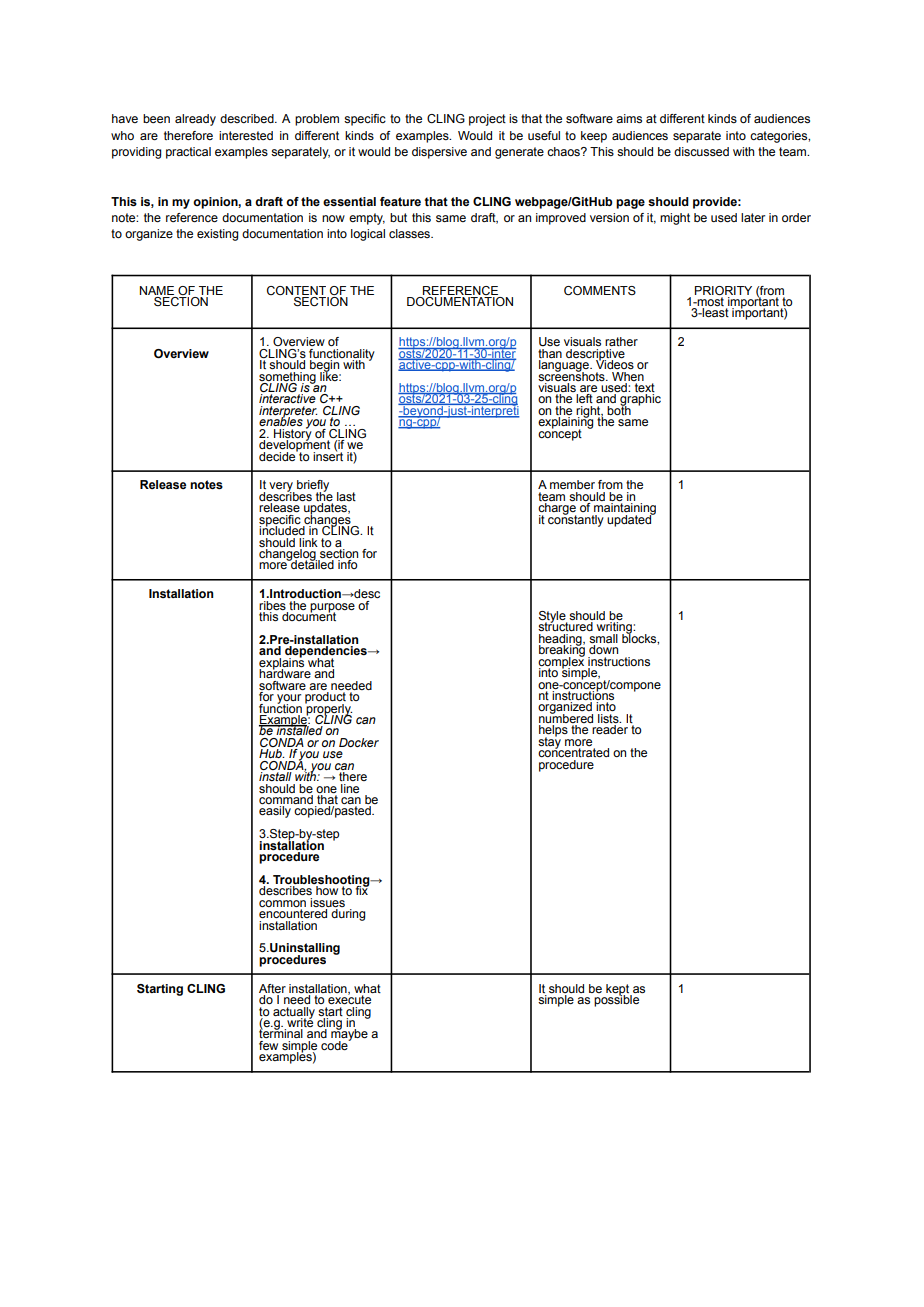 This screenshot has width=924, height=1307. What do you see at coordinates (348, 915) in the screenshot?
I see `during` at bounding box center [348, 915].
